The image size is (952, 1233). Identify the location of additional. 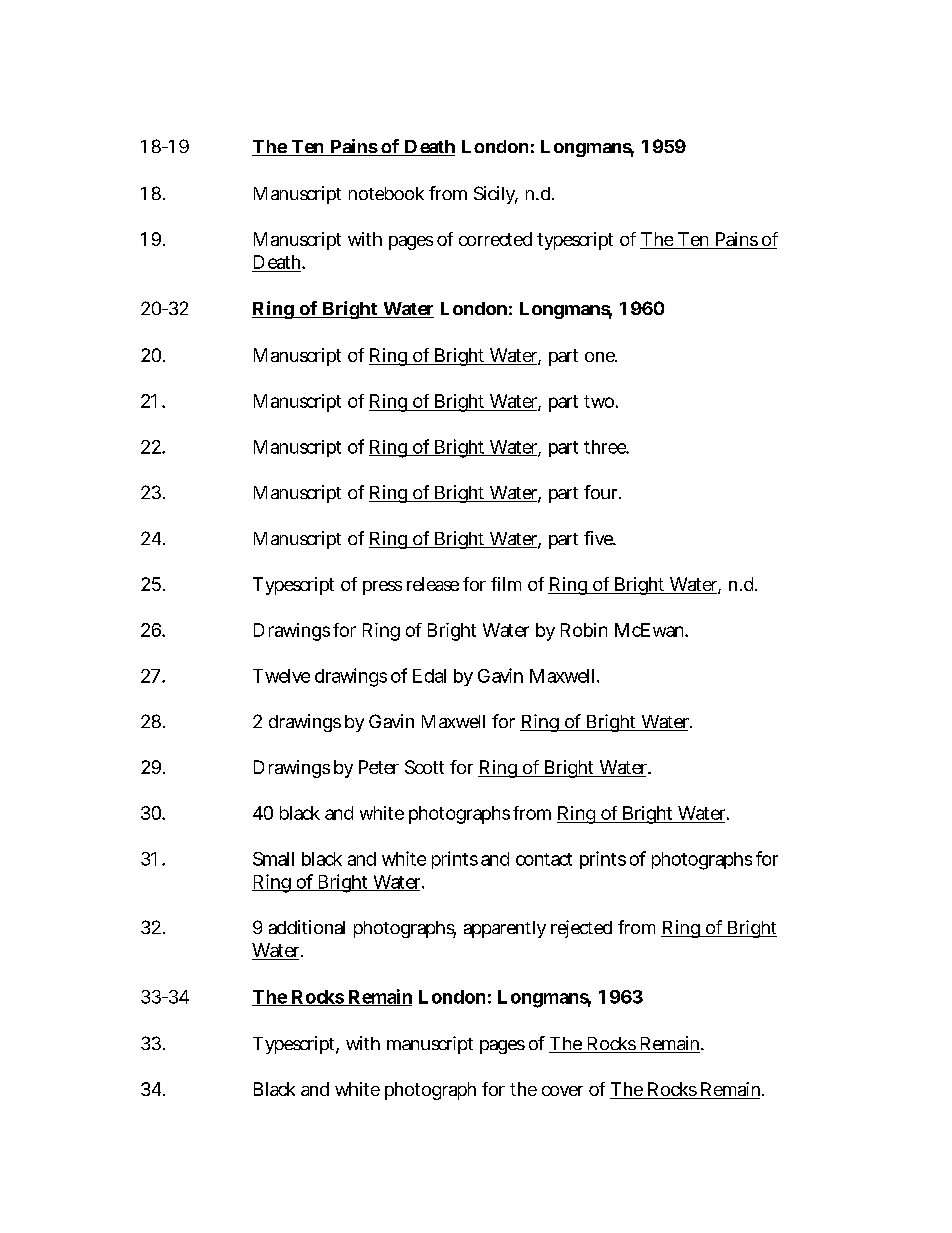
(307, 927).
